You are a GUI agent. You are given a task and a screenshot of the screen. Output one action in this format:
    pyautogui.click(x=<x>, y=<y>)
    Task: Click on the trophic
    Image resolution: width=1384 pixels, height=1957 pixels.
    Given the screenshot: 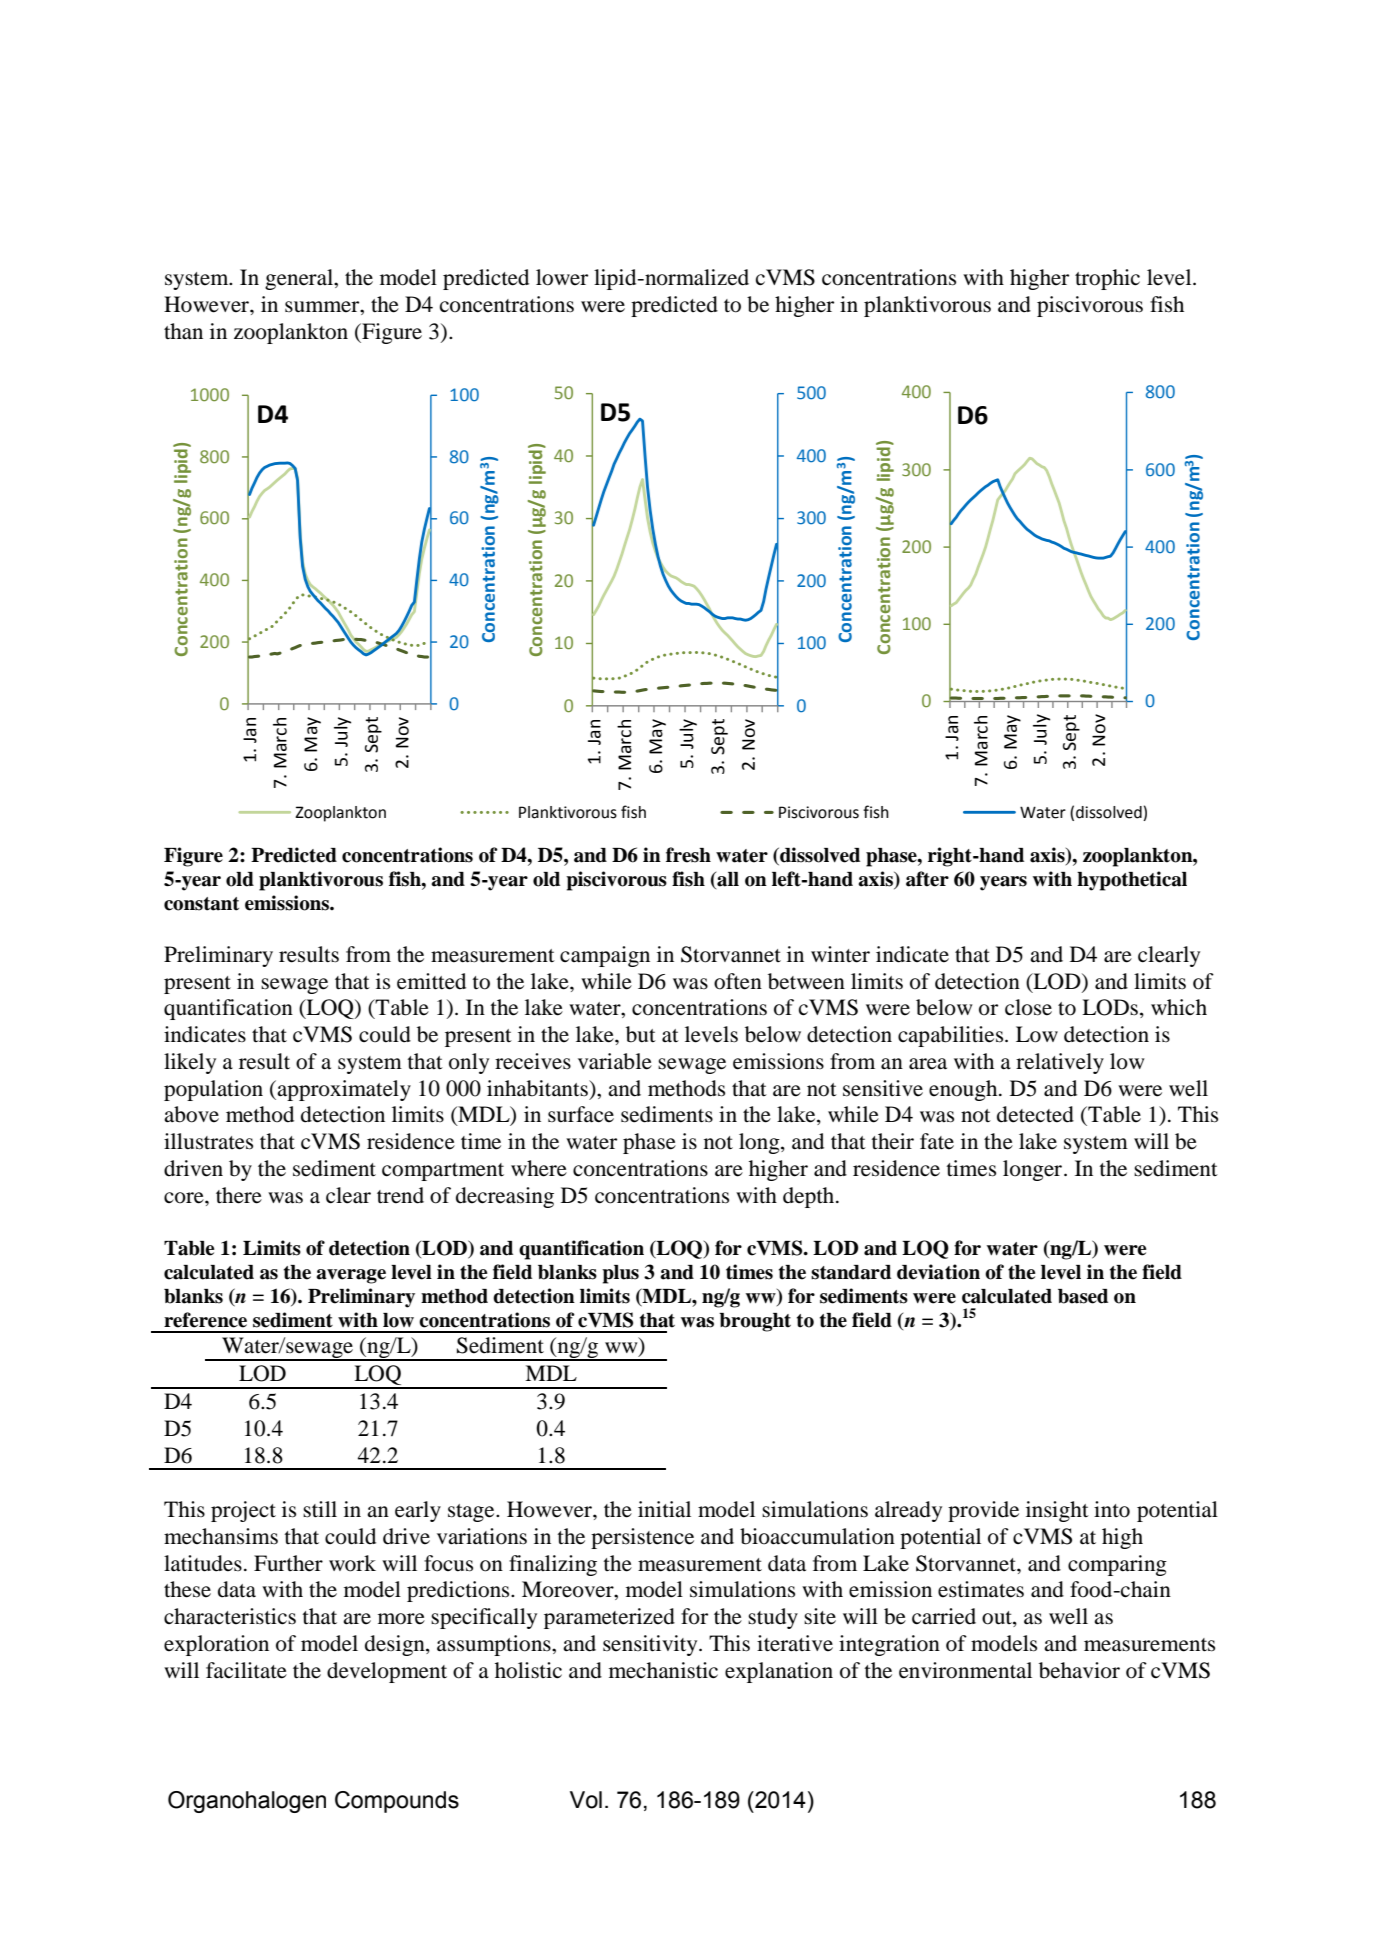 What is the action you would take?
    pyautogui.click(x=1107, y=279)
